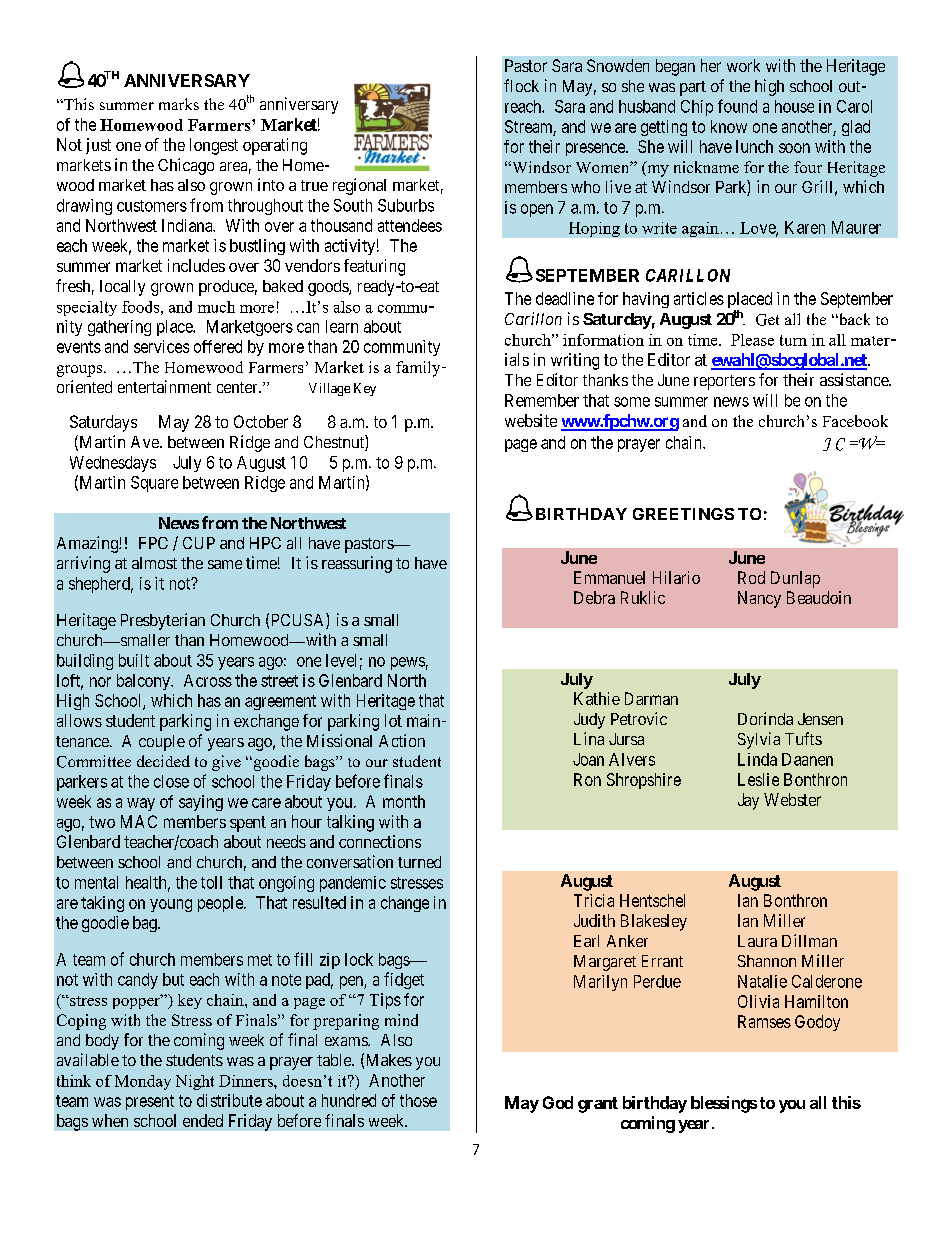 The height and width of the page is (1233, 952). What do you see at coordinates (143, 1082) in the page?
I see `Monday` at bounding box center [143, 1082].
